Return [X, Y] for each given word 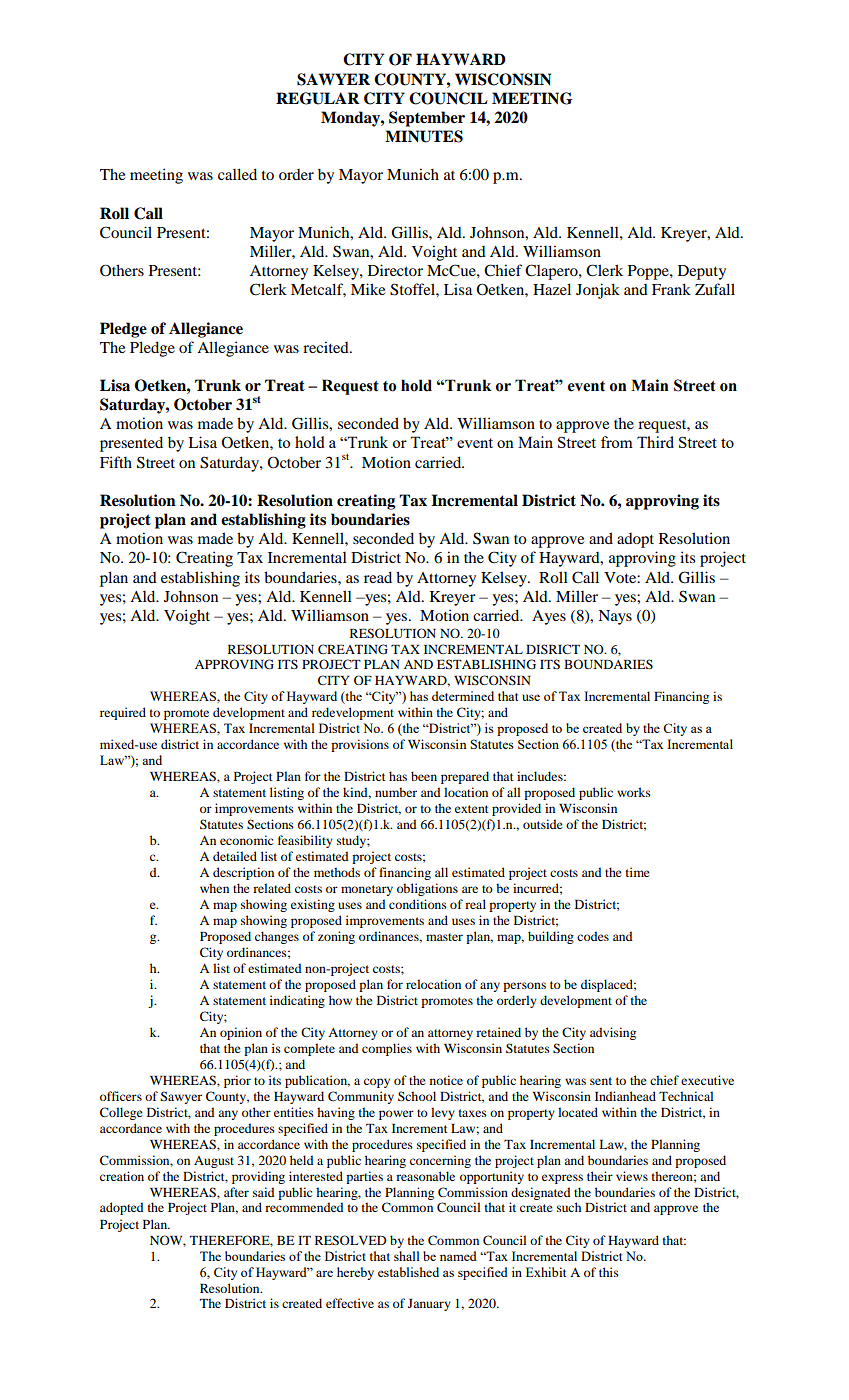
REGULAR [318, 98]
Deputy [702, 272]
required [123, 713]
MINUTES [424, 136]
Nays [615, 617]
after [236, 1192]
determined [463, 696]
